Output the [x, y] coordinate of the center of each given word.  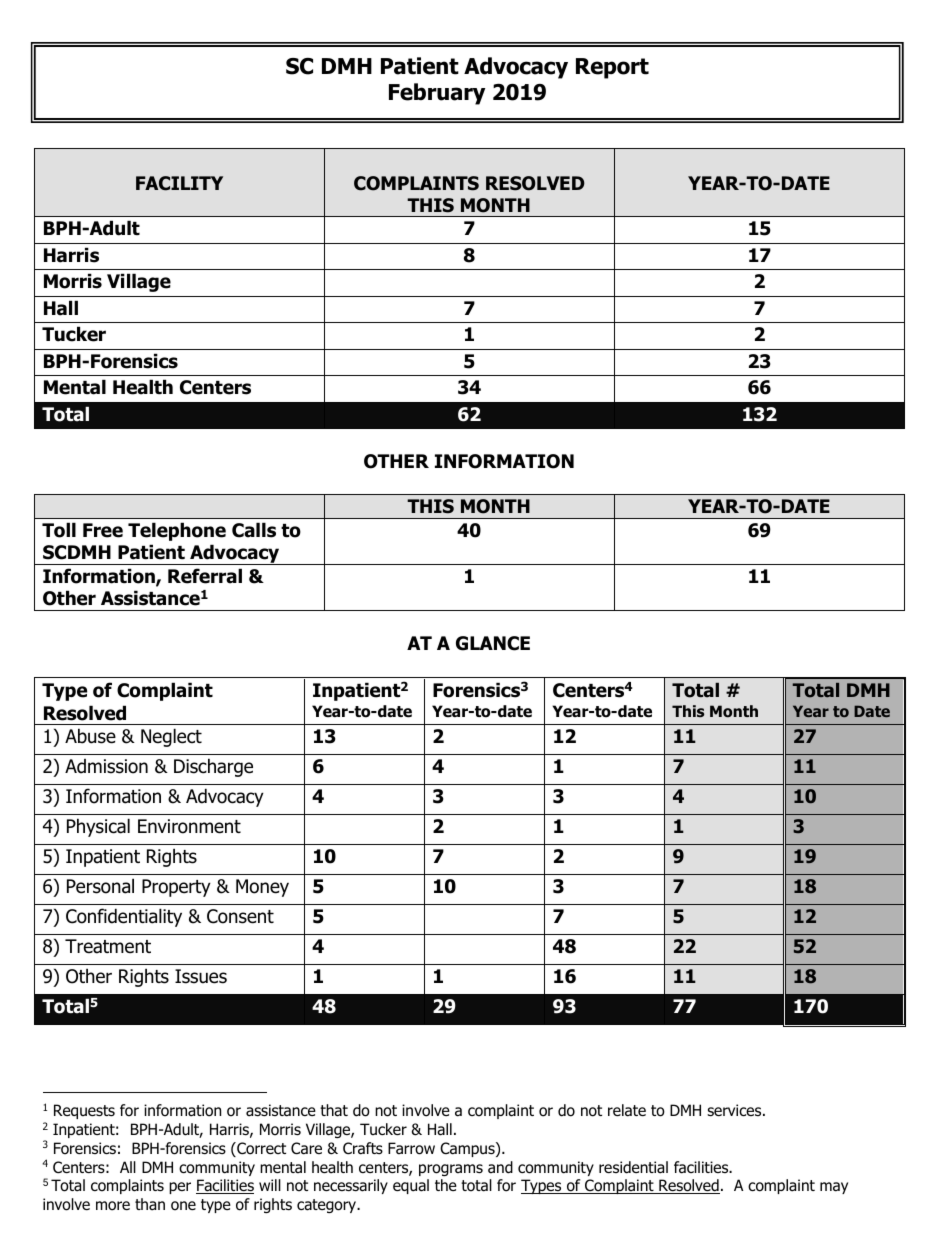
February [437, 94]
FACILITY [179, 183]
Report [612, 68]
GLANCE [493, 643]
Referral [205, 576]
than [150, 1204]
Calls [254, 530]
